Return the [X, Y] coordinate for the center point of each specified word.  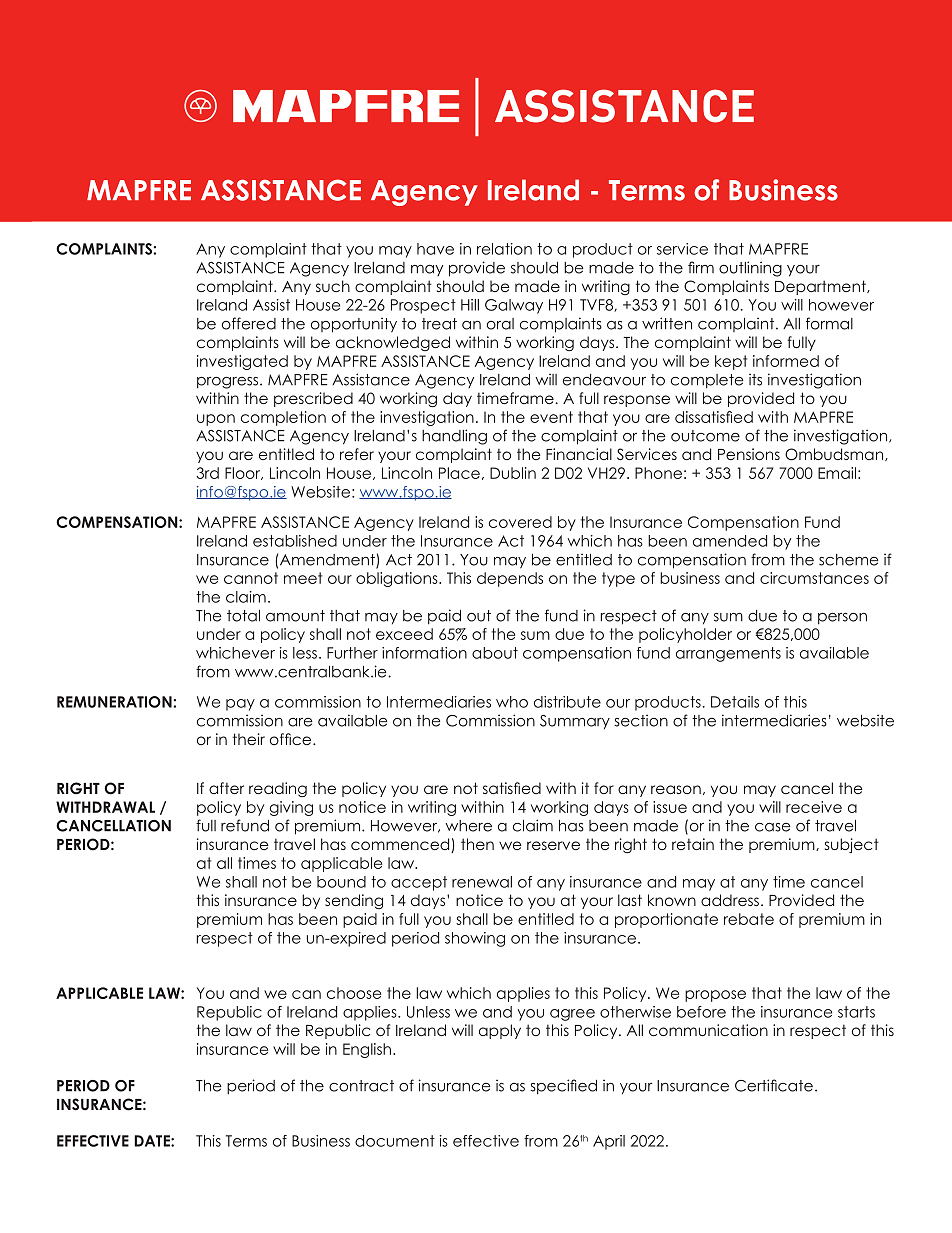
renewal [482, 882]
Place [459, 473]
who [512, 702]
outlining [750, 269]
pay [240, 705]
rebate [749, 919]
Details [735, 702]
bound [341, 882]
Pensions [749, 454]
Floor [244, 473]
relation [504, 249]
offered [249, 323]
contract [361, 1086]
